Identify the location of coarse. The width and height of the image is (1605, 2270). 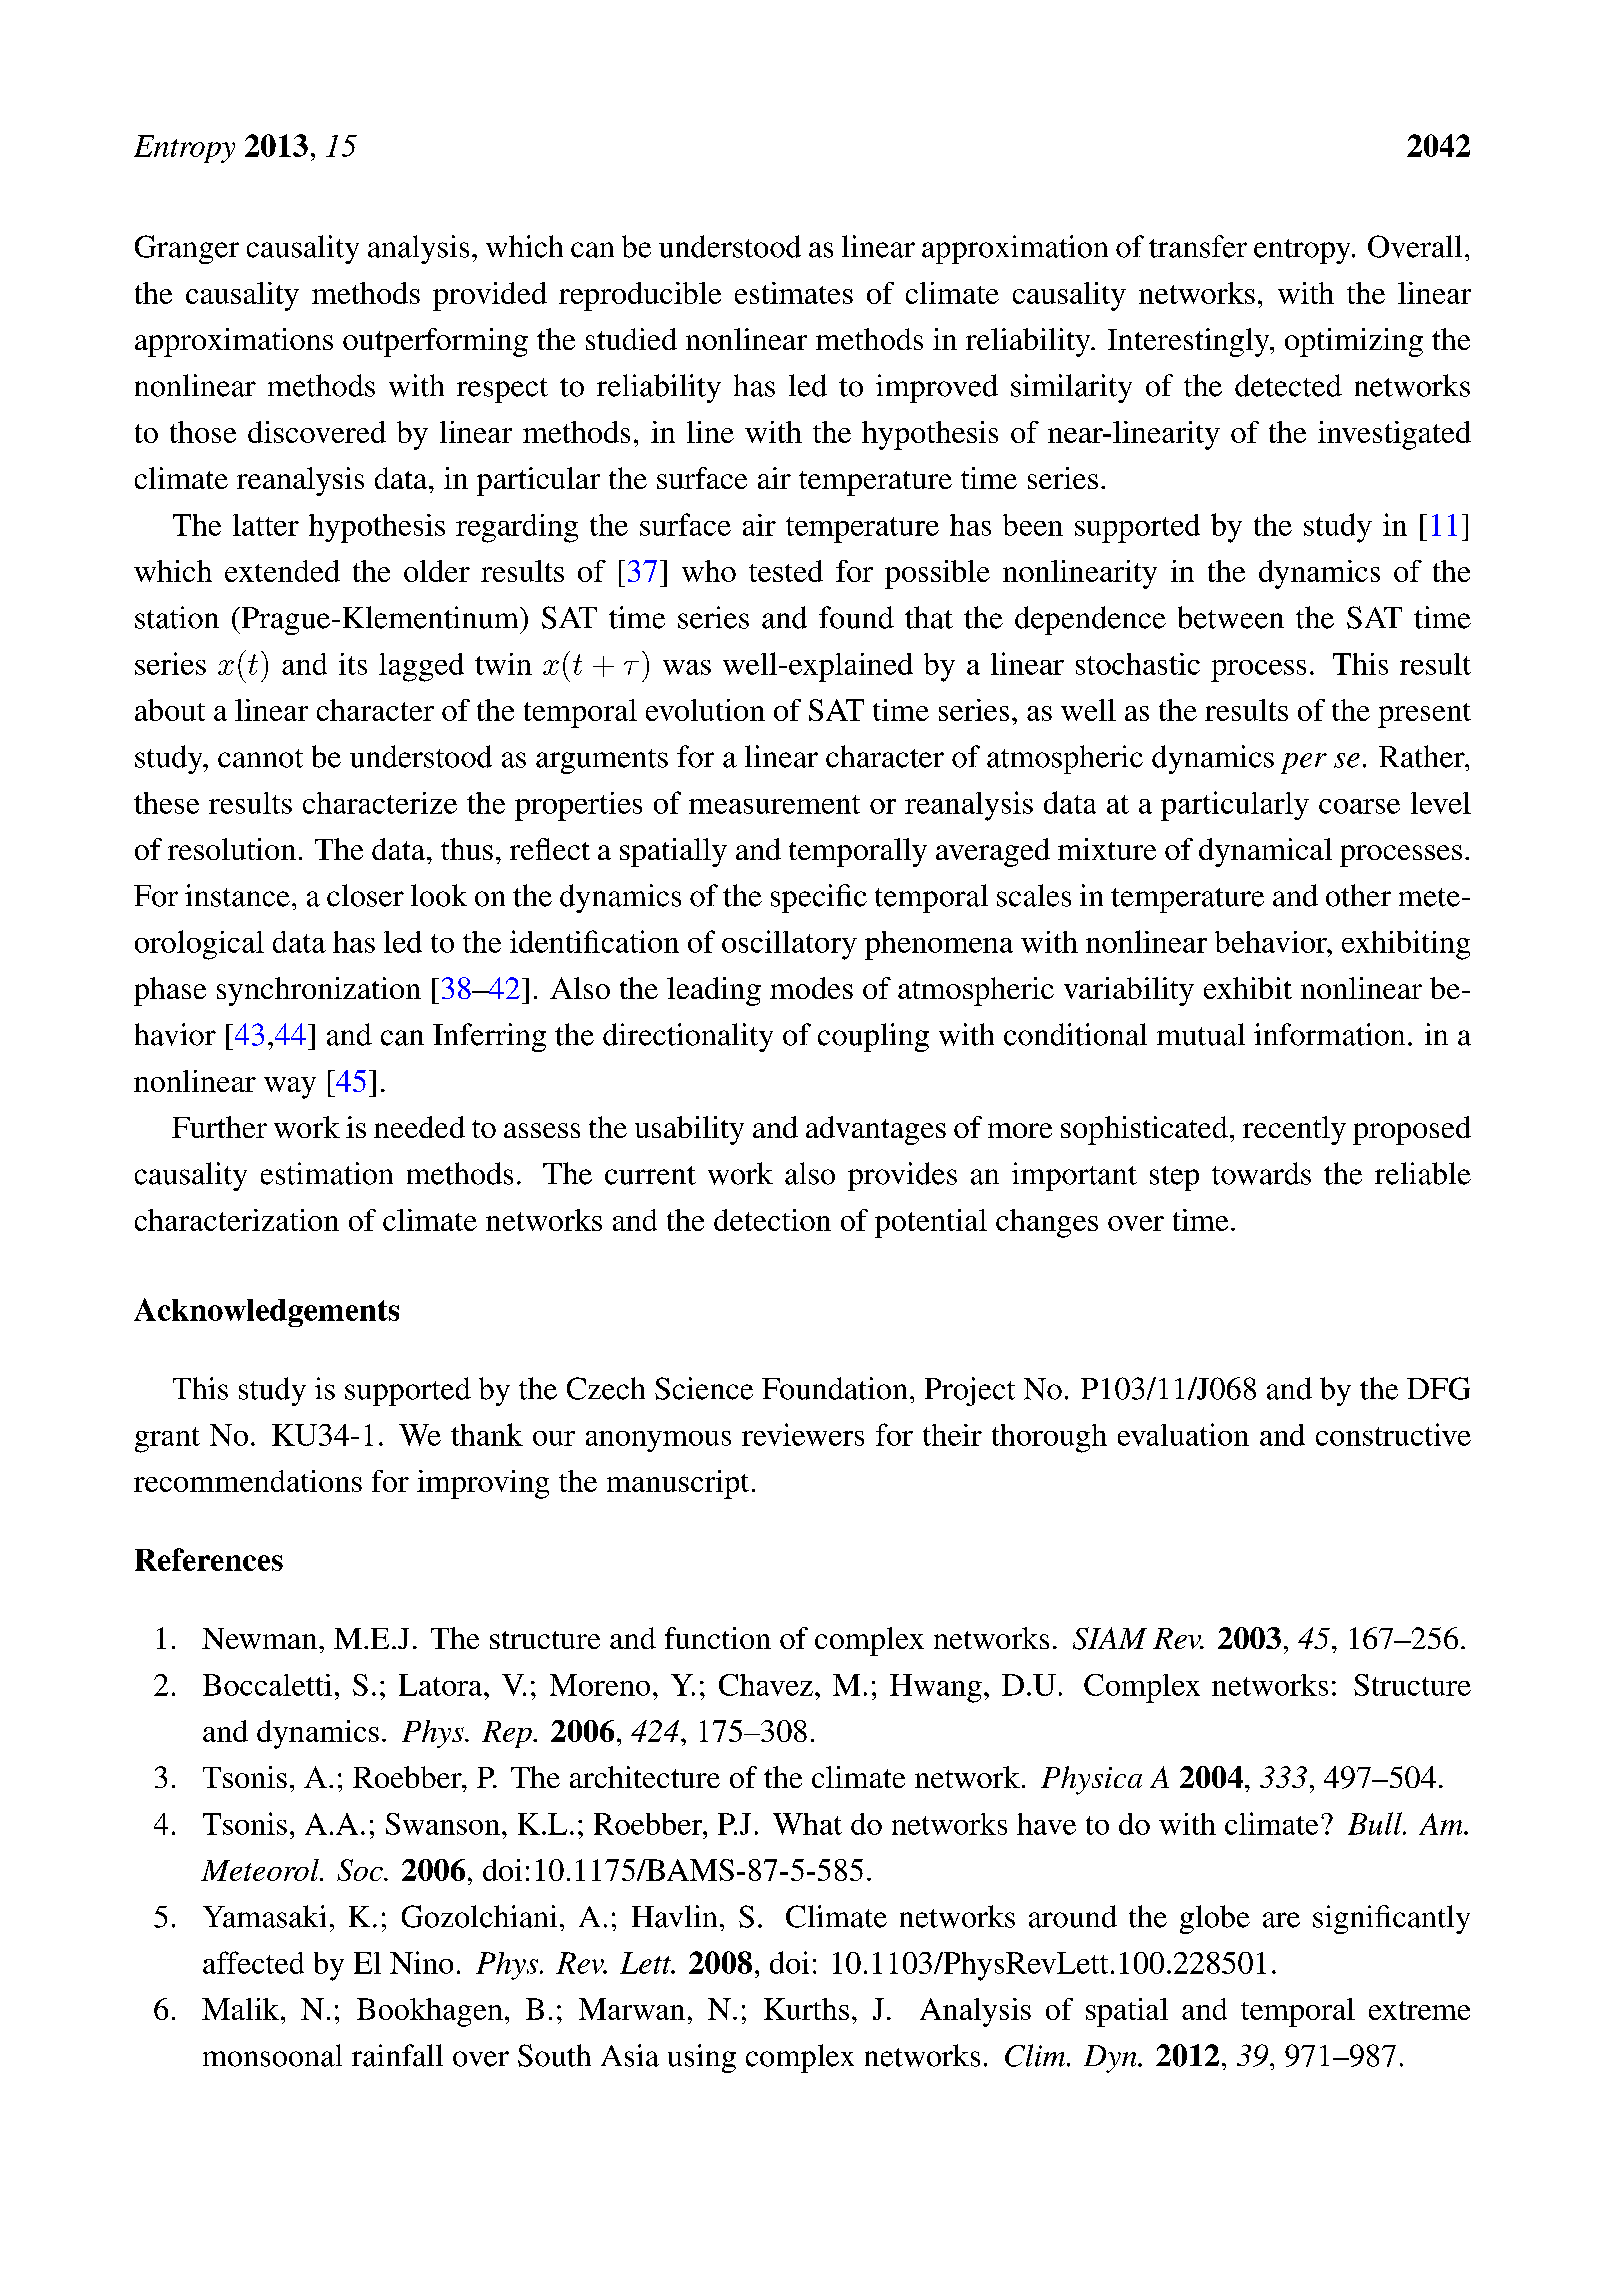
(1359, 806).
